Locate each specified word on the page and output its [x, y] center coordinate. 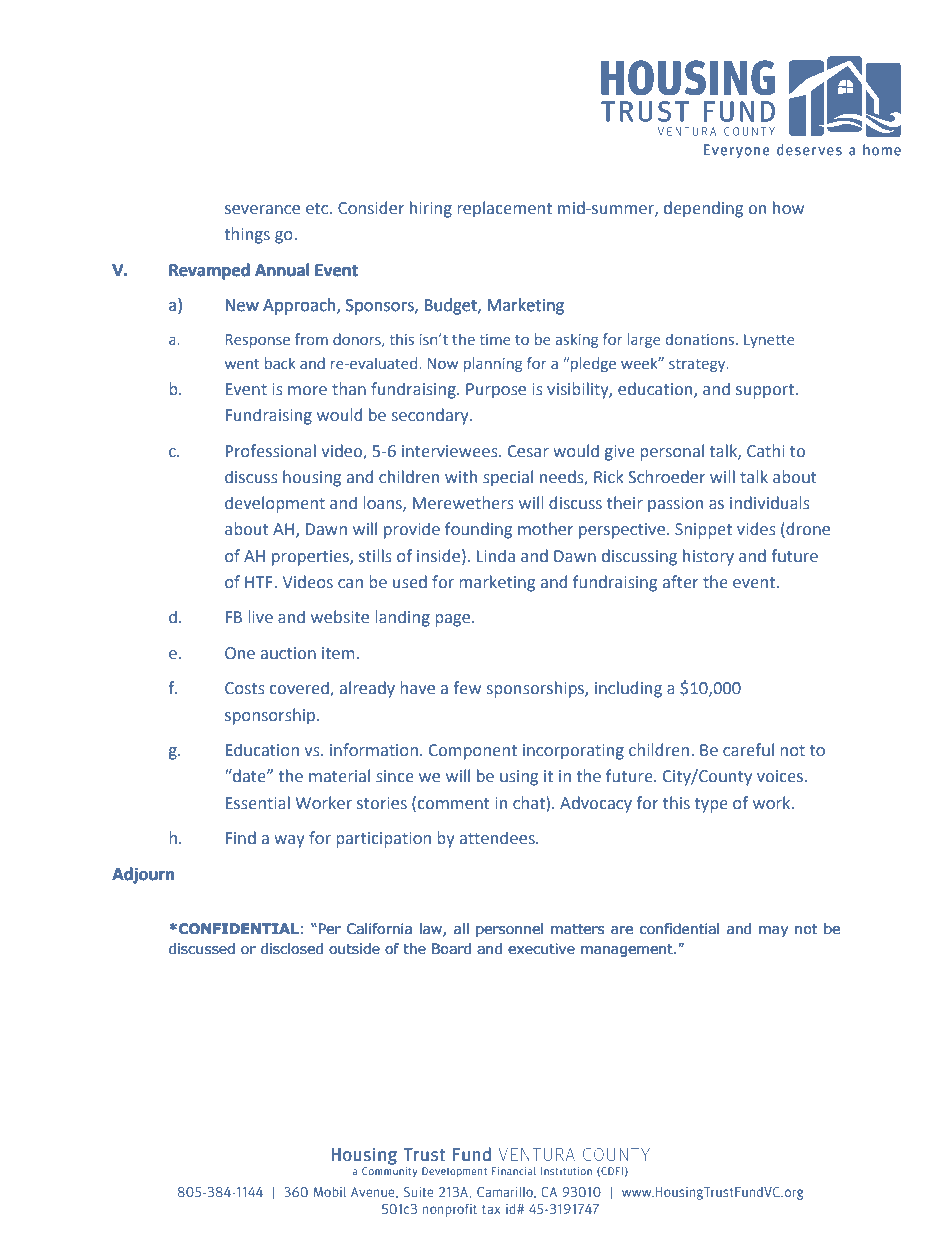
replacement [504, 209]
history [708, 557]
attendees [498, 838]
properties [311, 558]
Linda [496, 555]
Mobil [330, 1192]
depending [703, 209]
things [247, 235]
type [711, 805]
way [289, 841]
